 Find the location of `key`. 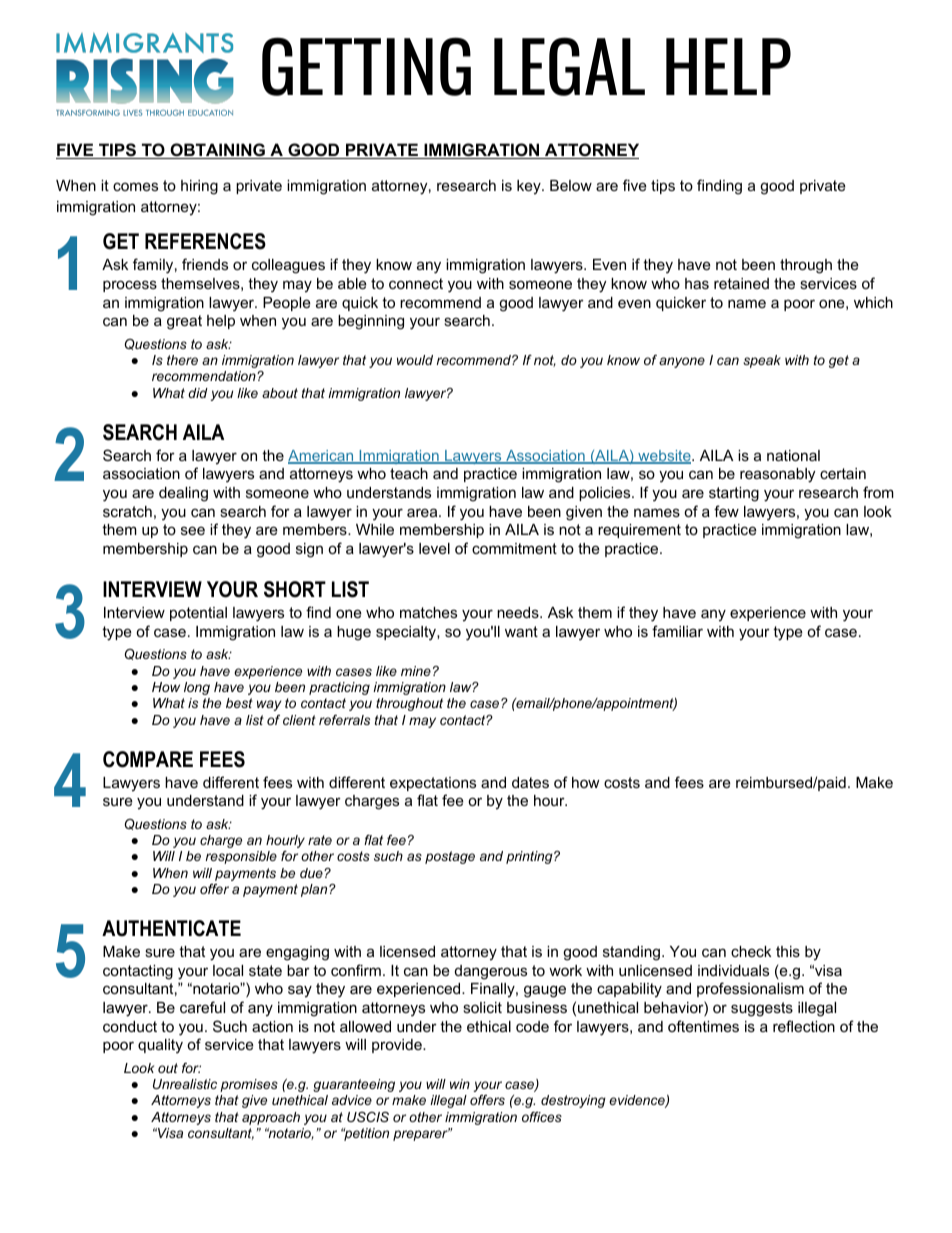

key is located at coordinates (530, 187).
